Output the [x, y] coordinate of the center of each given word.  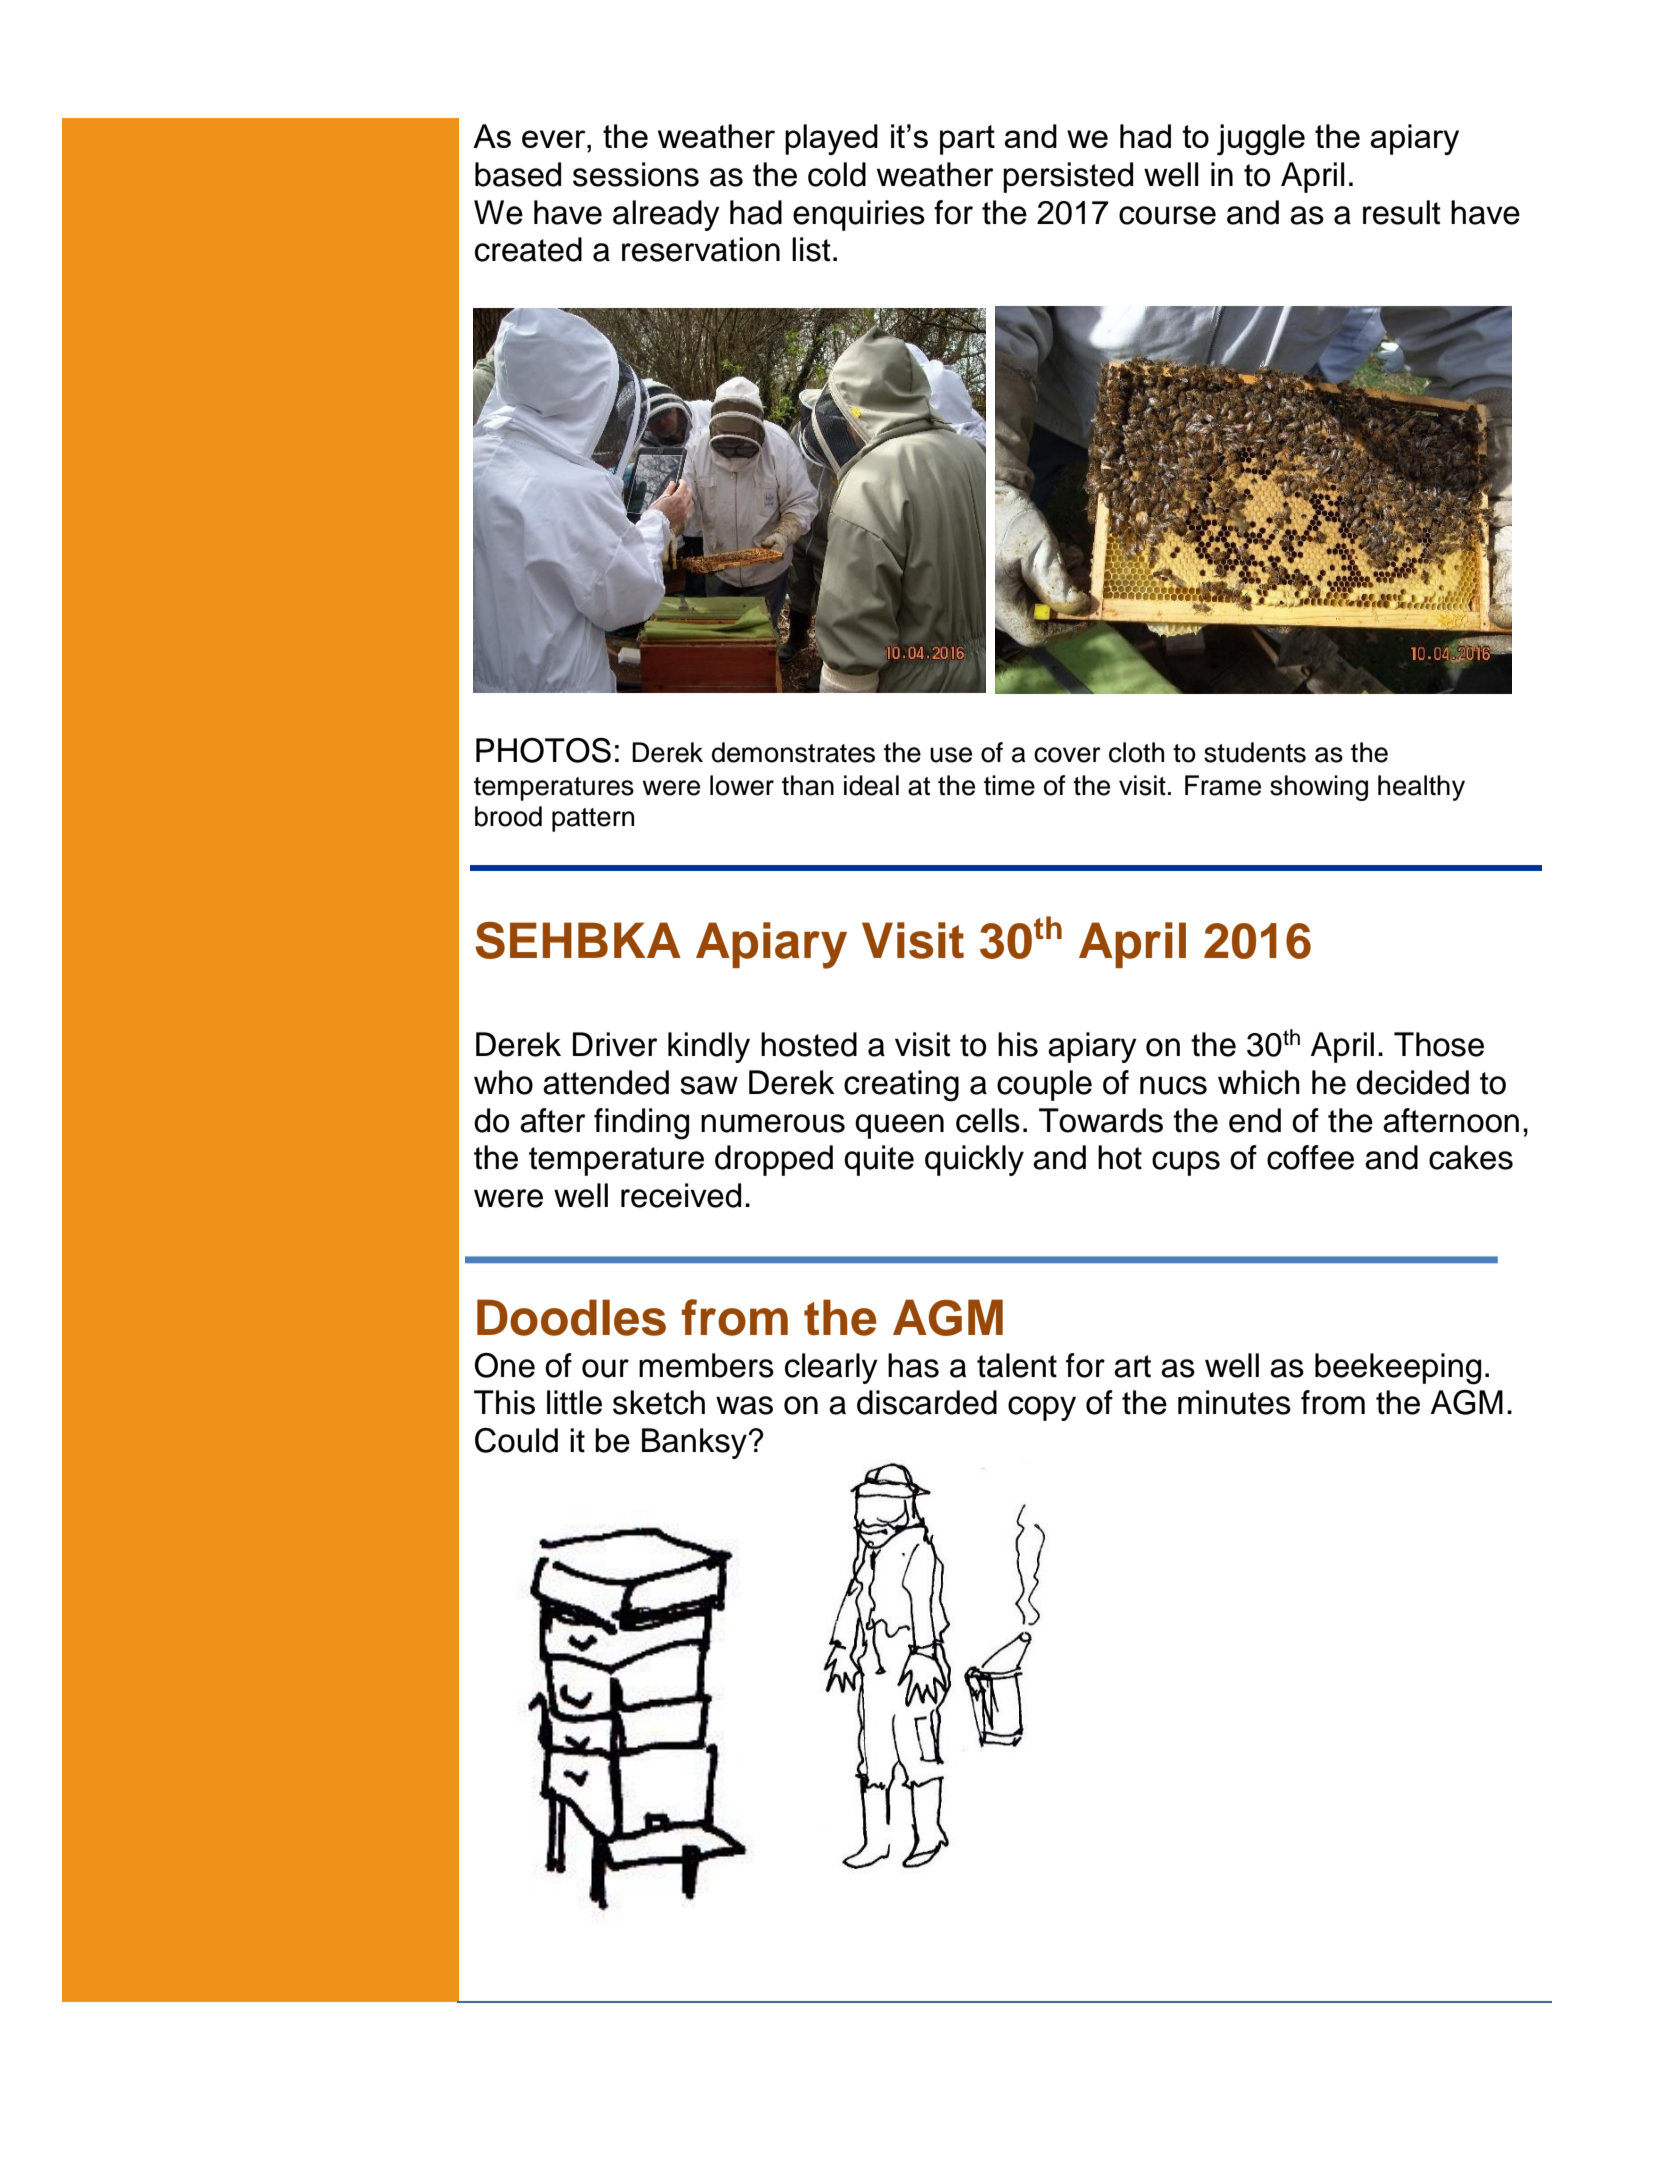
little [574, 1402]
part [967, 140]
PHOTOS [543, 750]
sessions [636, 174]
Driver [615, 1044]
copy [1042, 1408]
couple [1044, 1085]
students [1255, 752]
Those [1439, 1044]
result [1402, 212]
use [951, 755]
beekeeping [1398, 1369]
